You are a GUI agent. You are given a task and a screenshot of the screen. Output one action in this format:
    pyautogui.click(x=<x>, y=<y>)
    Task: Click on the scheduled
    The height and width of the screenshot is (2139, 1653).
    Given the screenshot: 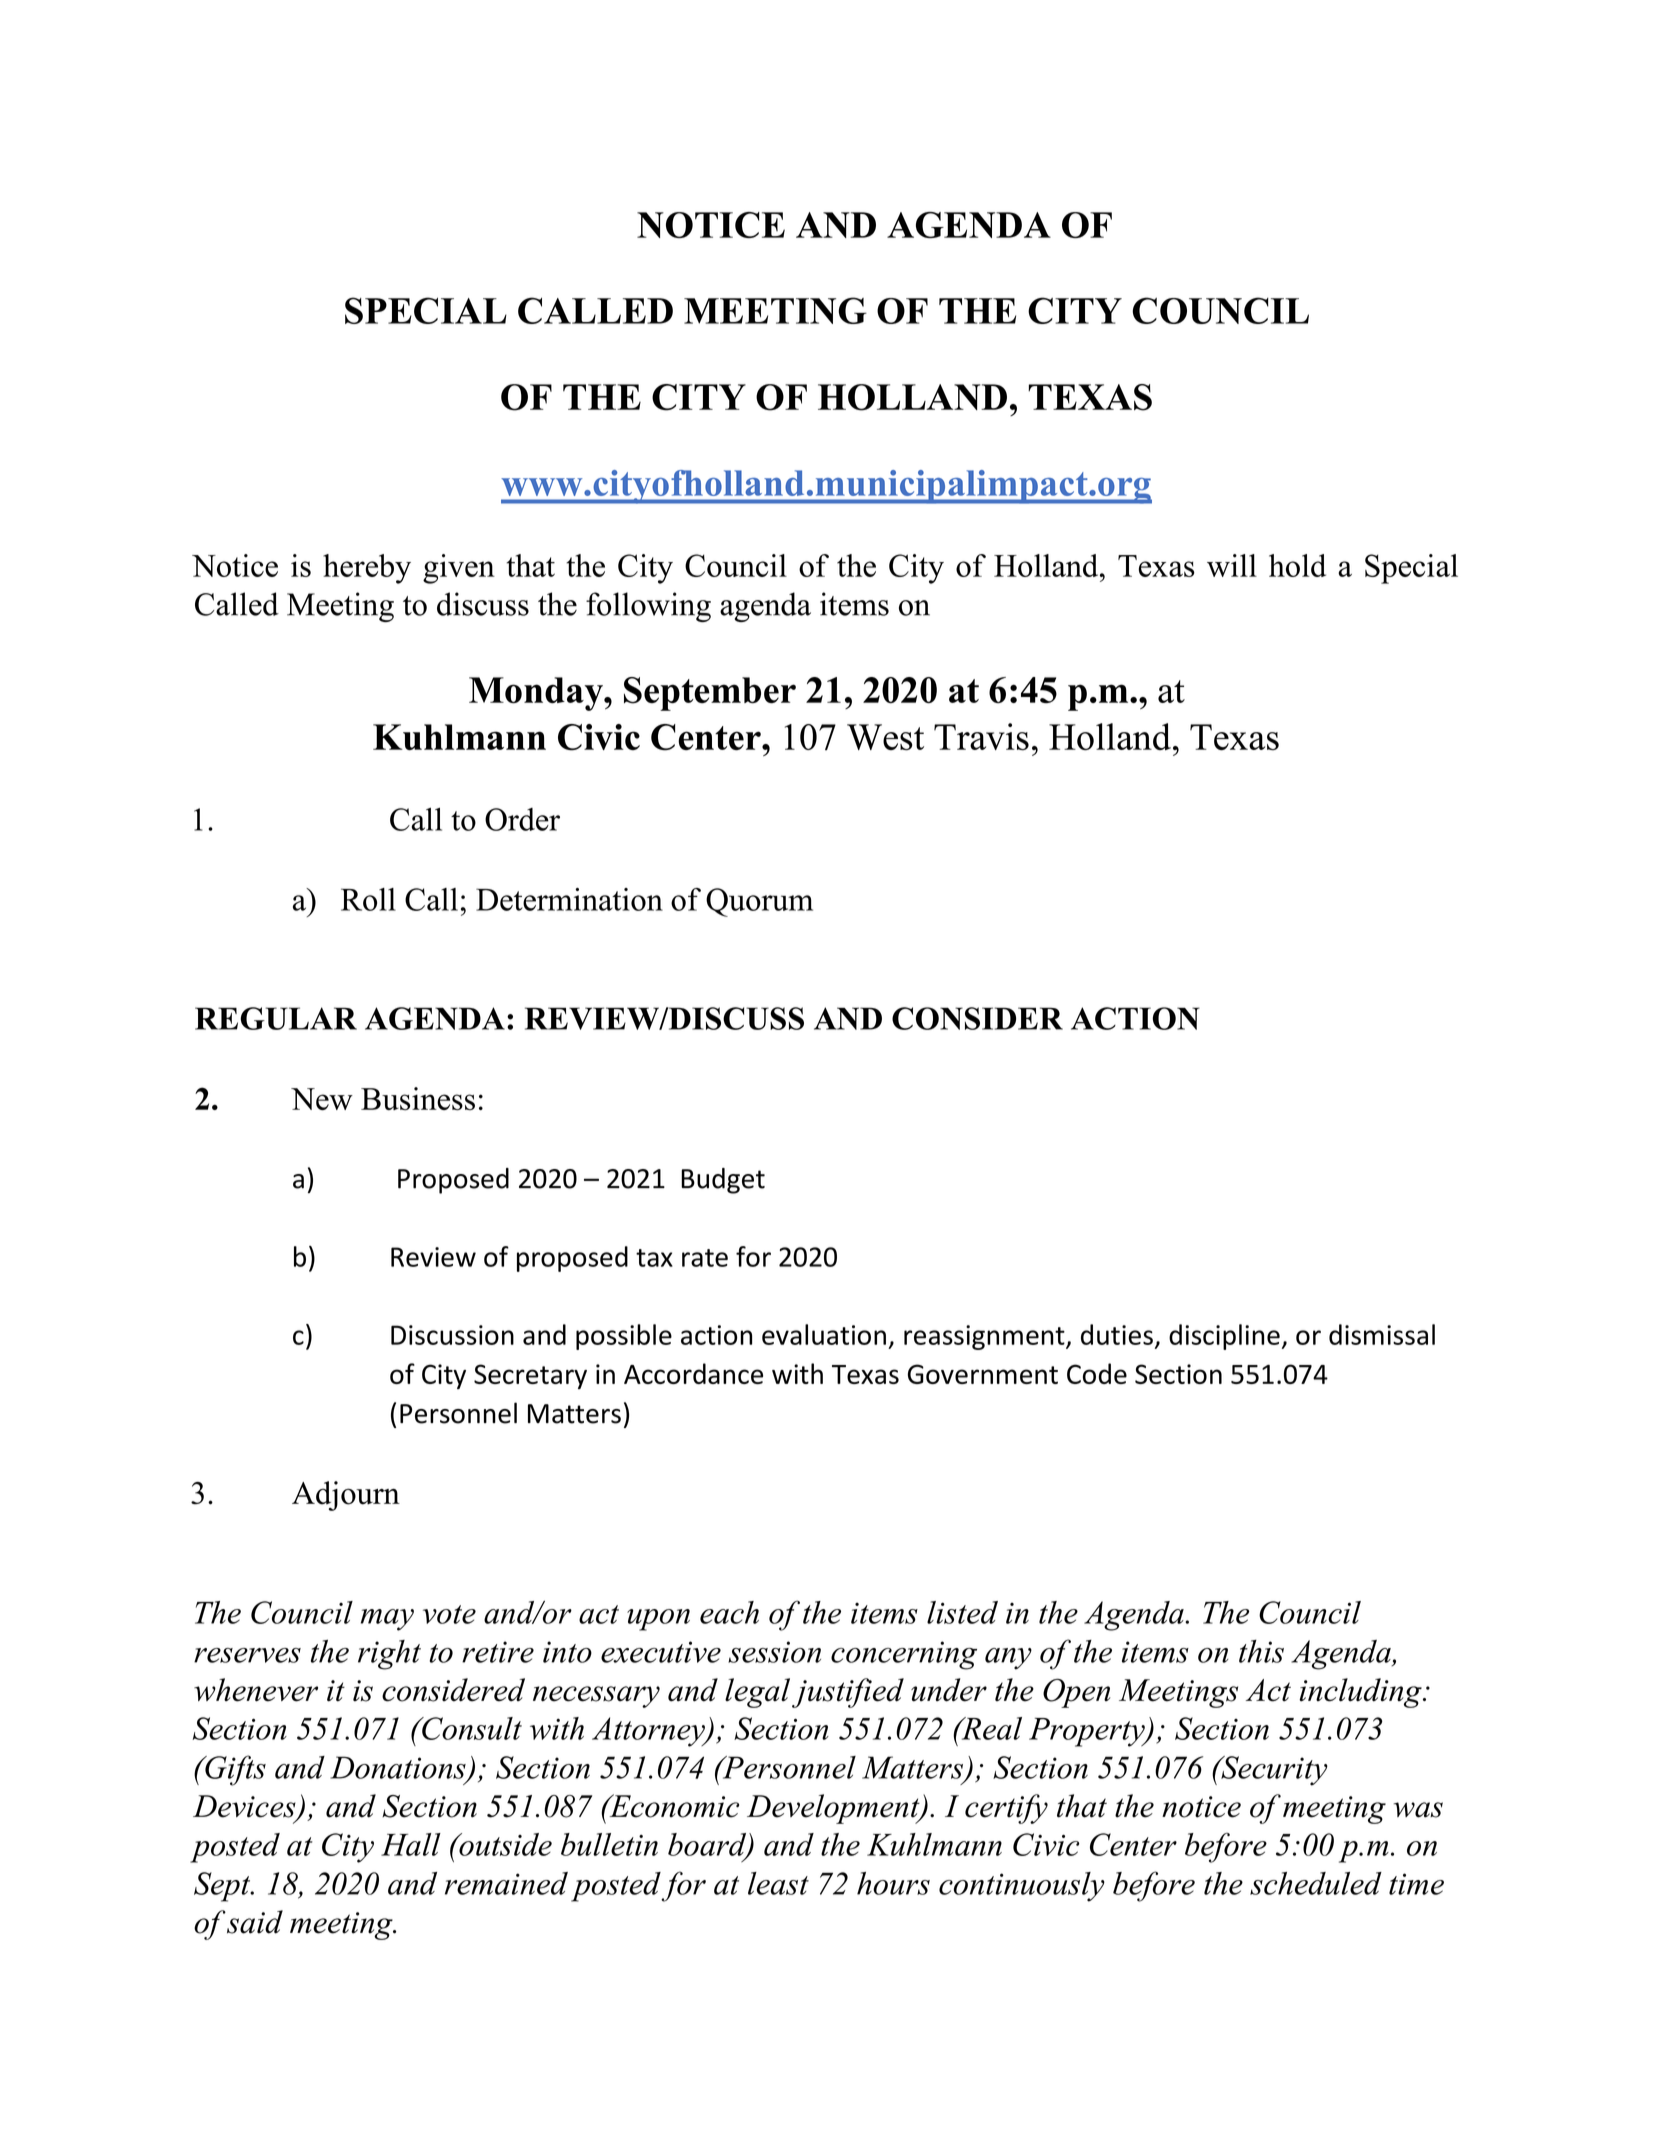 What is the action you would take?
    pyautogui.click(x=1316, y=1883)
